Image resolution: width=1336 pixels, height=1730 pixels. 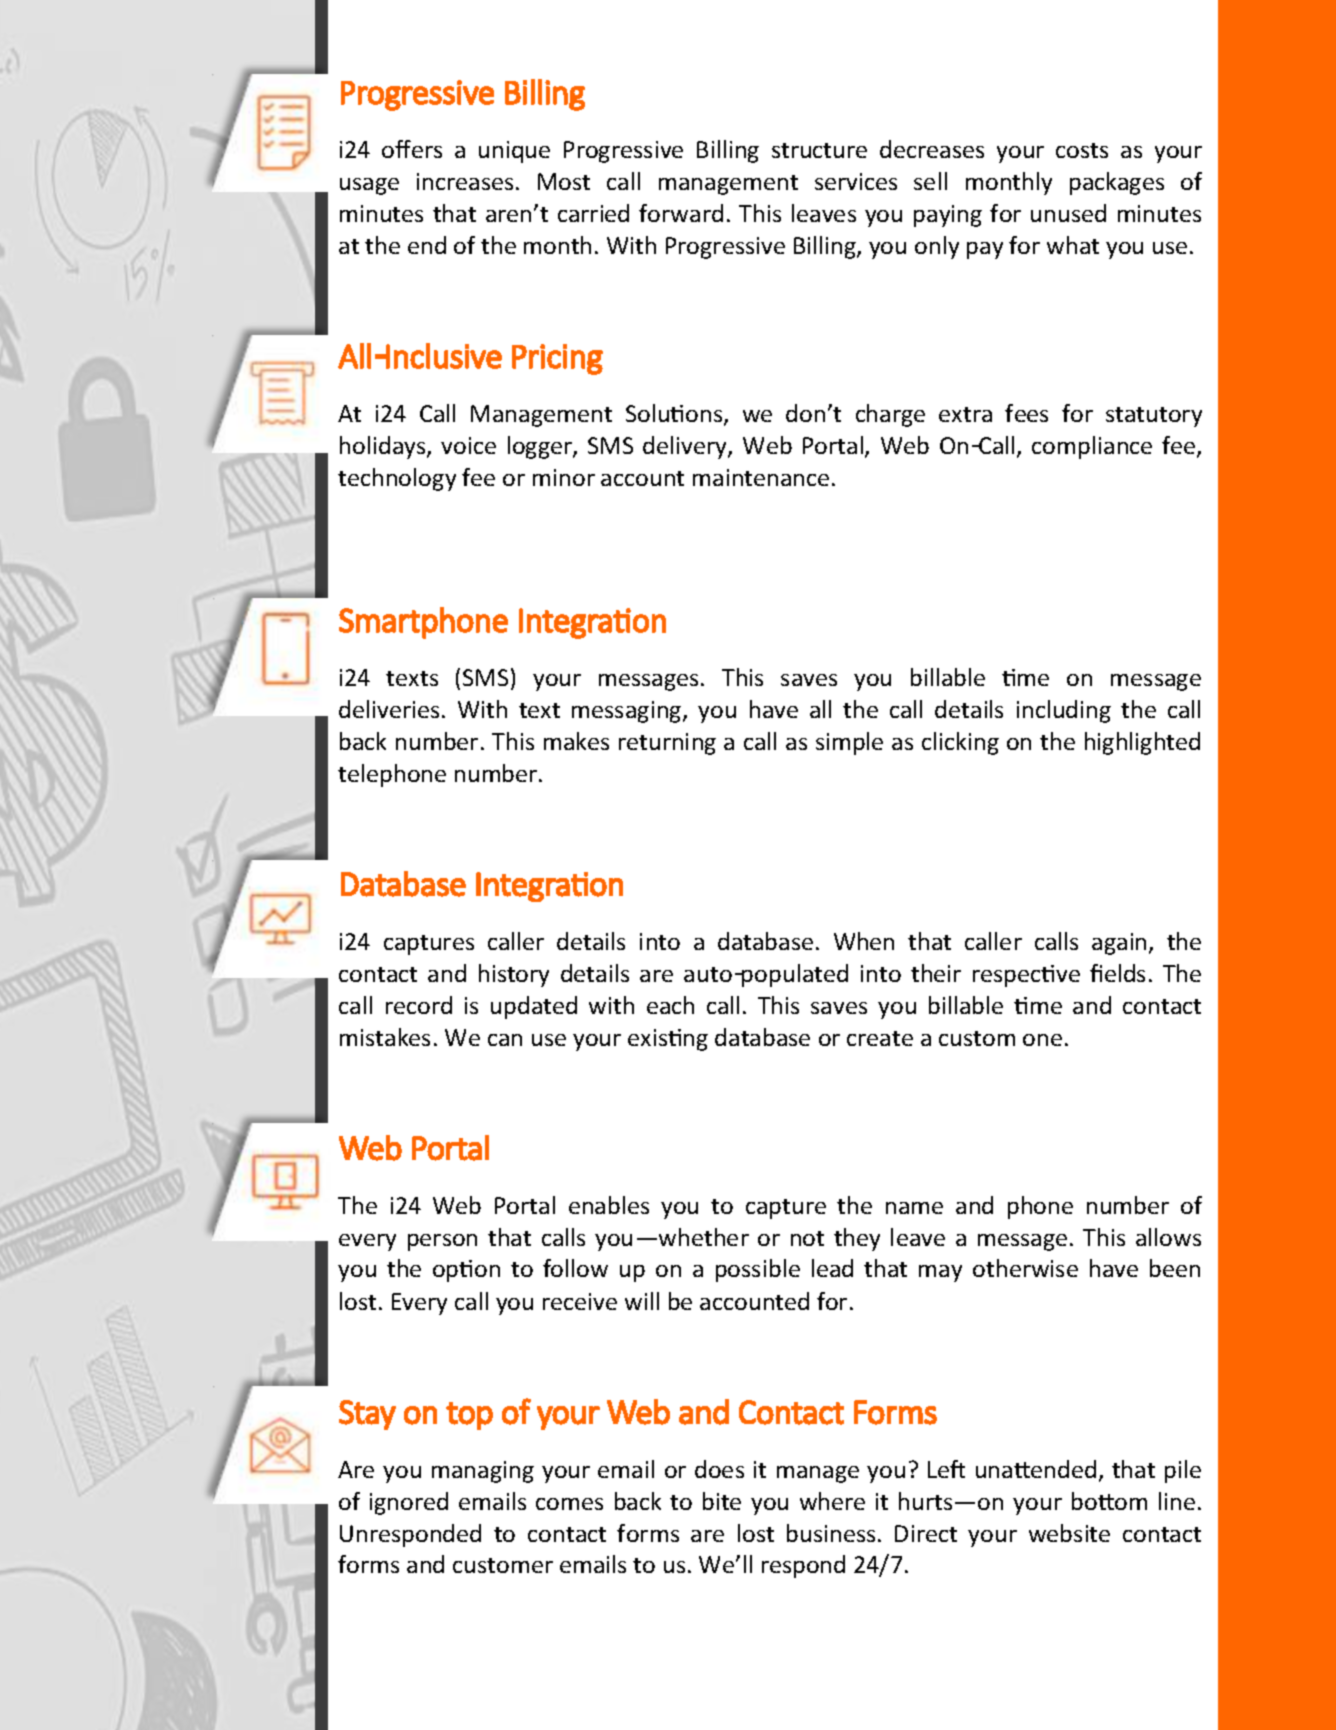 What do you see at coordinates (819, 150) in the screenshot?
I see `structure` at bounding box center [819, 150].
